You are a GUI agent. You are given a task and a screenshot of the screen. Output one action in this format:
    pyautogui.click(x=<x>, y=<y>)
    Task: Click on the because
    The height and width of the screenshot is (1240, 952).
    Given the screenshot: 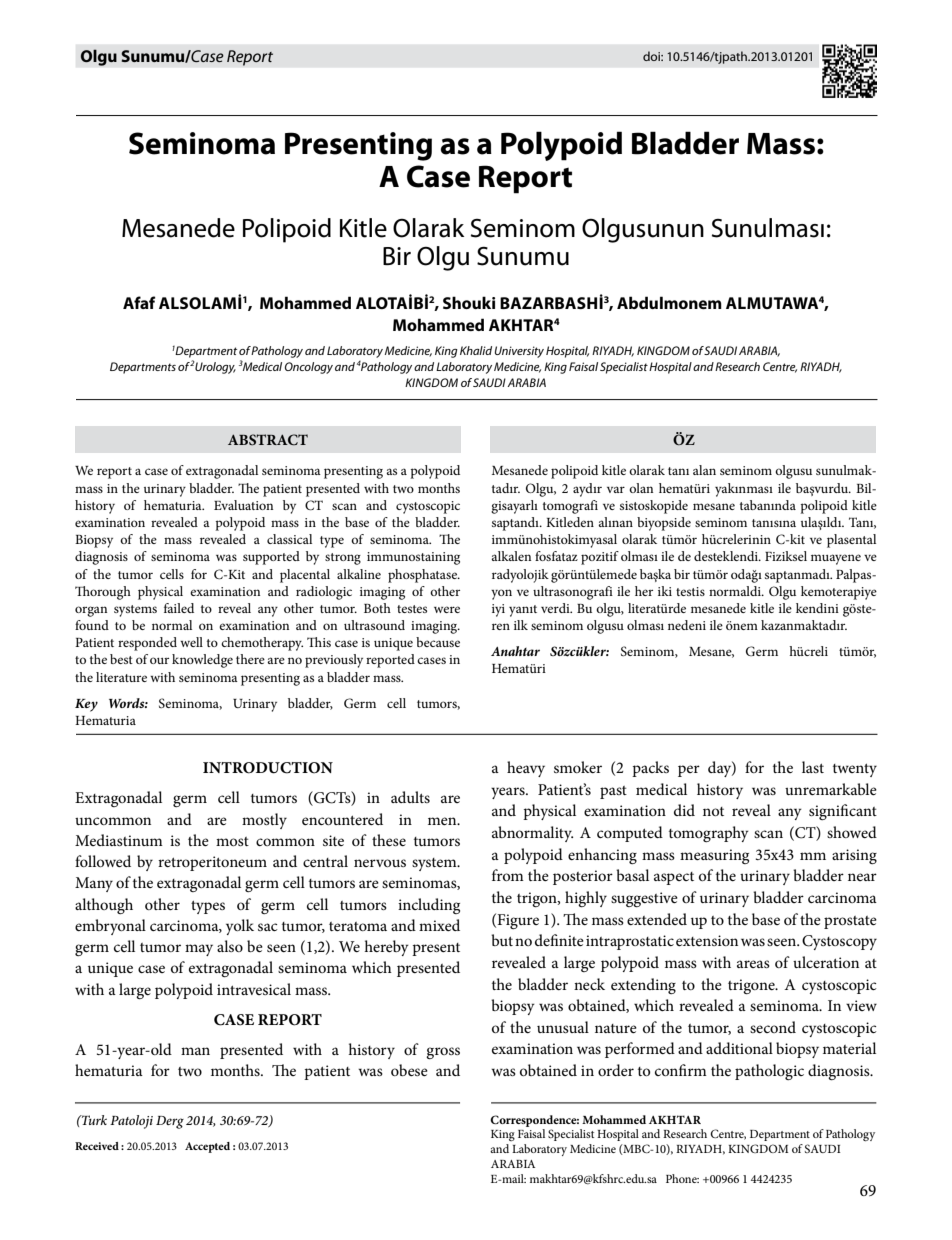 What is the action you would take?
    pyautogui.click(x=438, y=642)
